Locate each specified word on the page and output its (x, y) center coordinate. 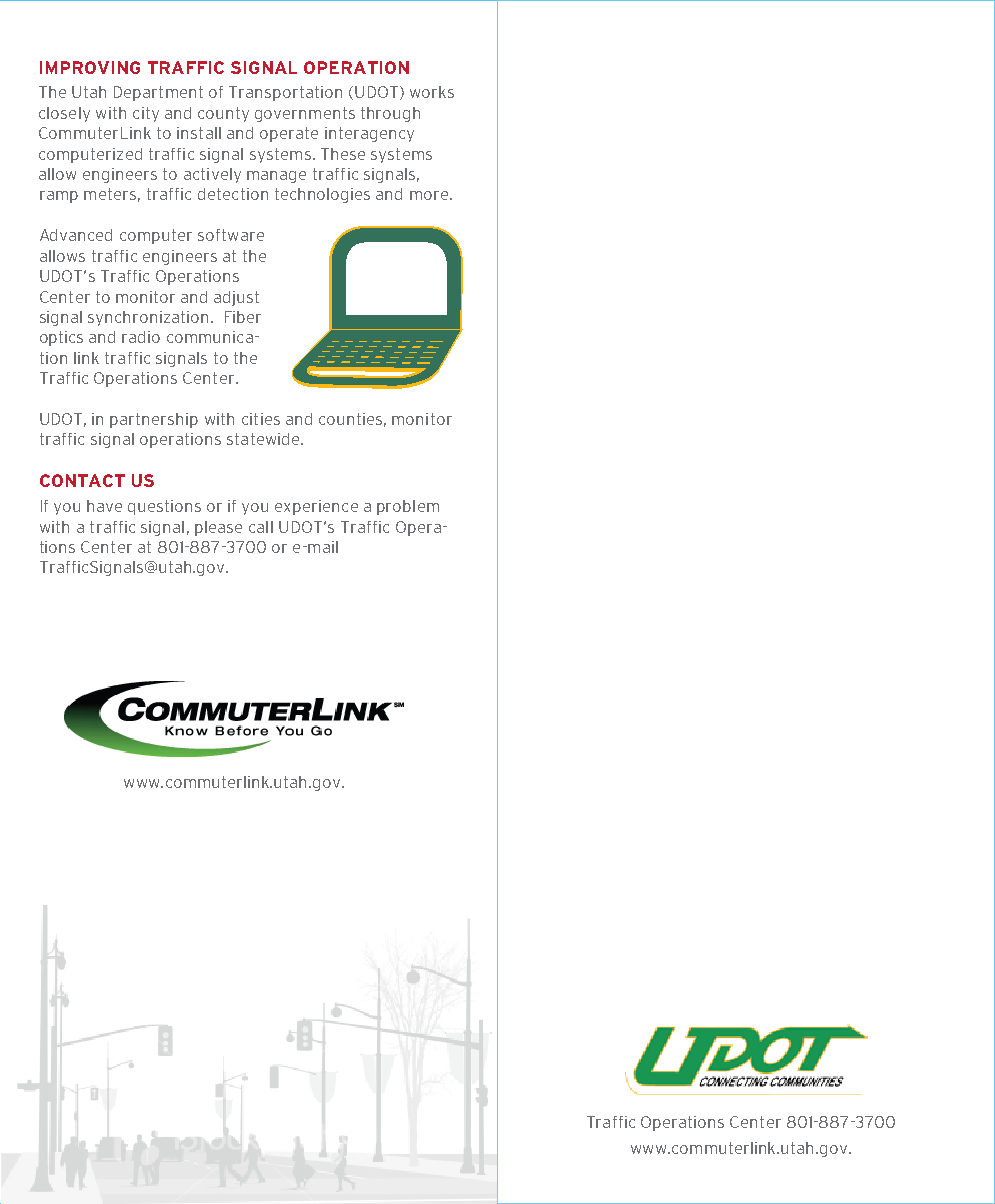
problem (408, 507)
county (223, 114)
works (432, 92)
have (104, 506)
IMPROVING (90, 67)
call (261, 527)
